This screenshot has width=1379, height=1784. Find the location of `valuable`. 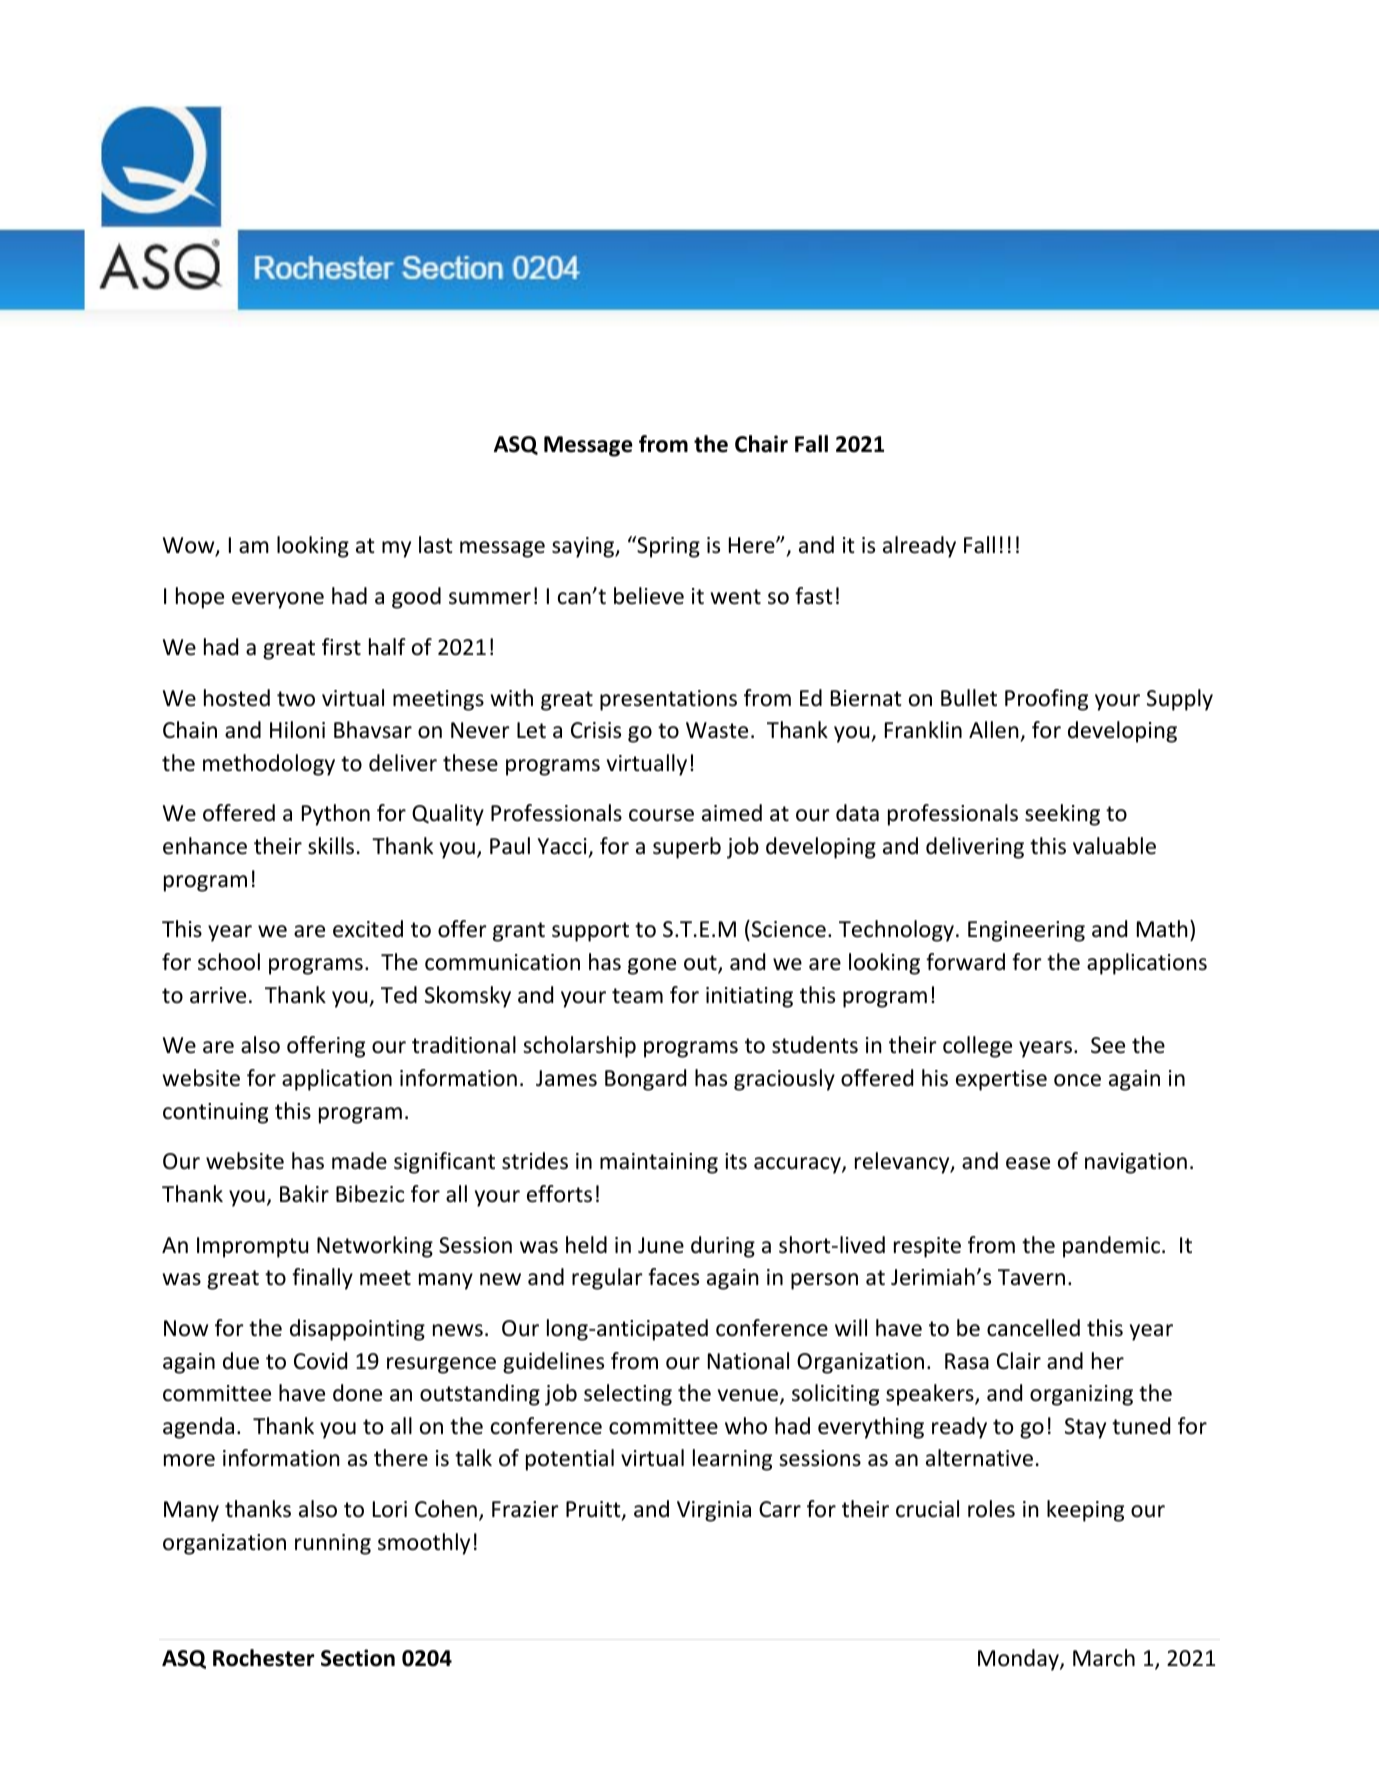

valuable is located at coordinates (1114, 846).
